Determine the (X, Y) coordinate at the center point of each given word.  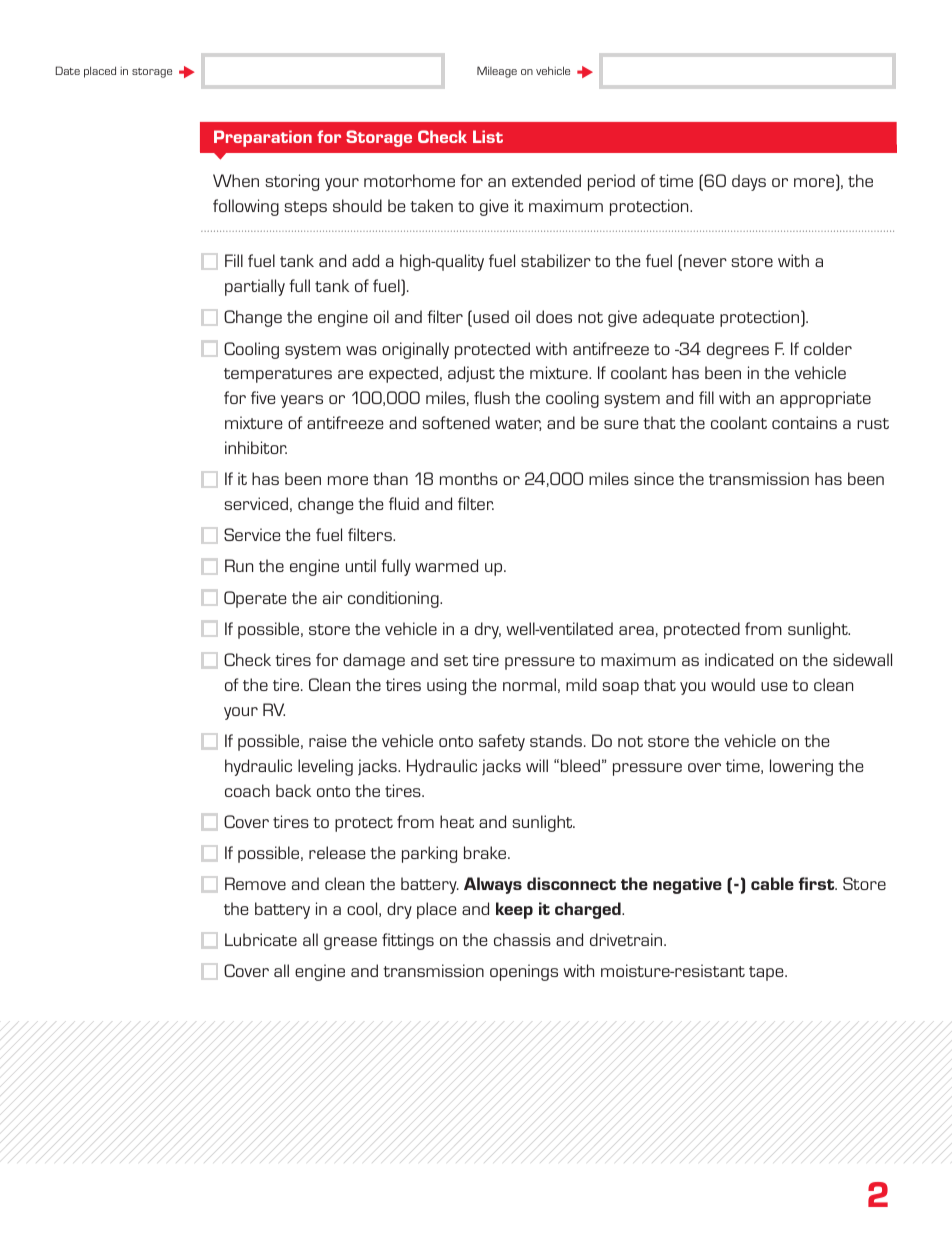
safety (502, 742)
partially (255, 287)
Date (68, 70)
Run (239, 565)
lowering (801, 767)
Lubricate (261, 939)
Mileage (497, 72)
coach (247, 790)
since (654, 478)
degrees (738, 350)
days (749, 182)
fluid (404, 503)
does (554, 316)
